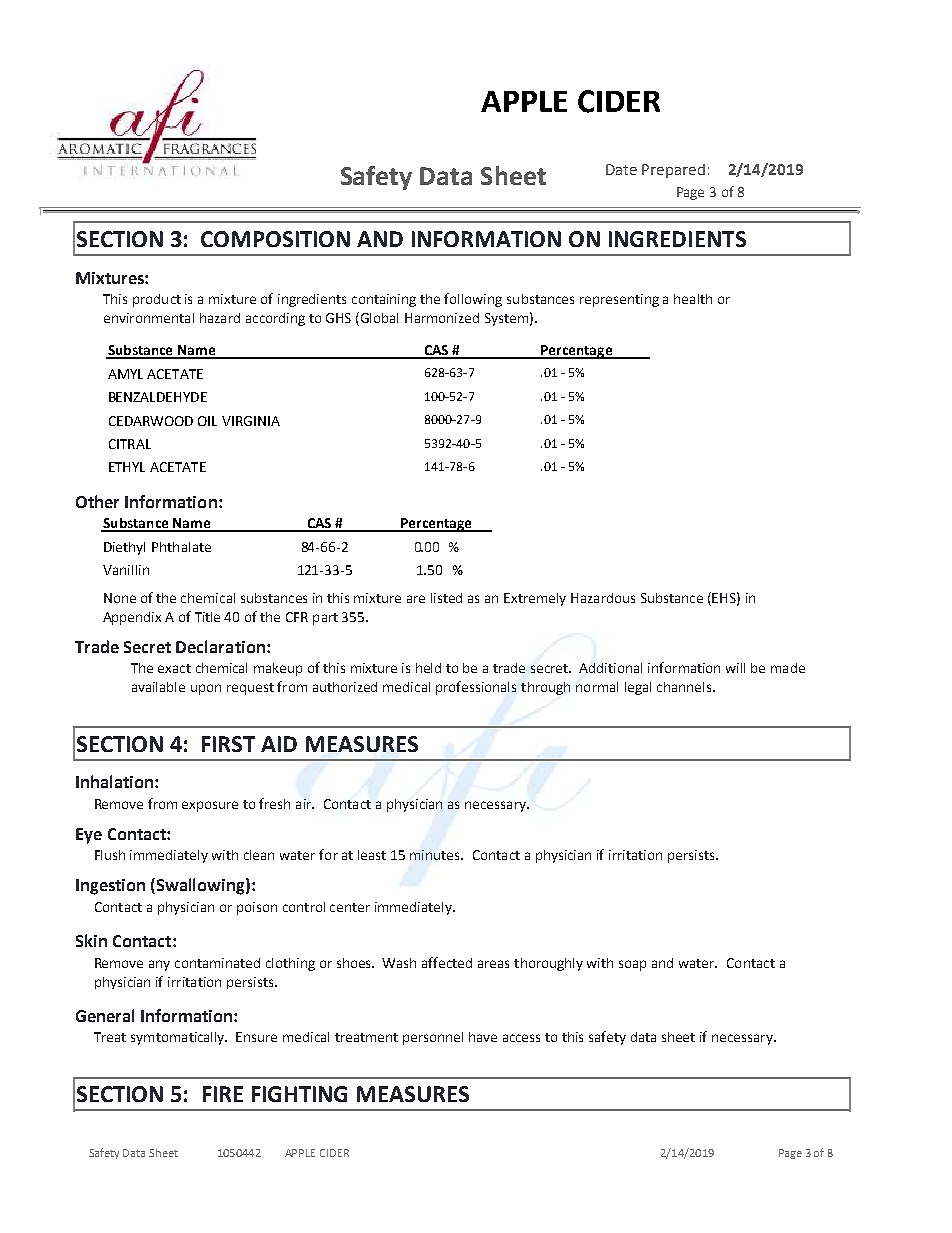  What do you see at coordinates (632, 965) in the page?
I see `soap` at bounding box center [632, 965].
